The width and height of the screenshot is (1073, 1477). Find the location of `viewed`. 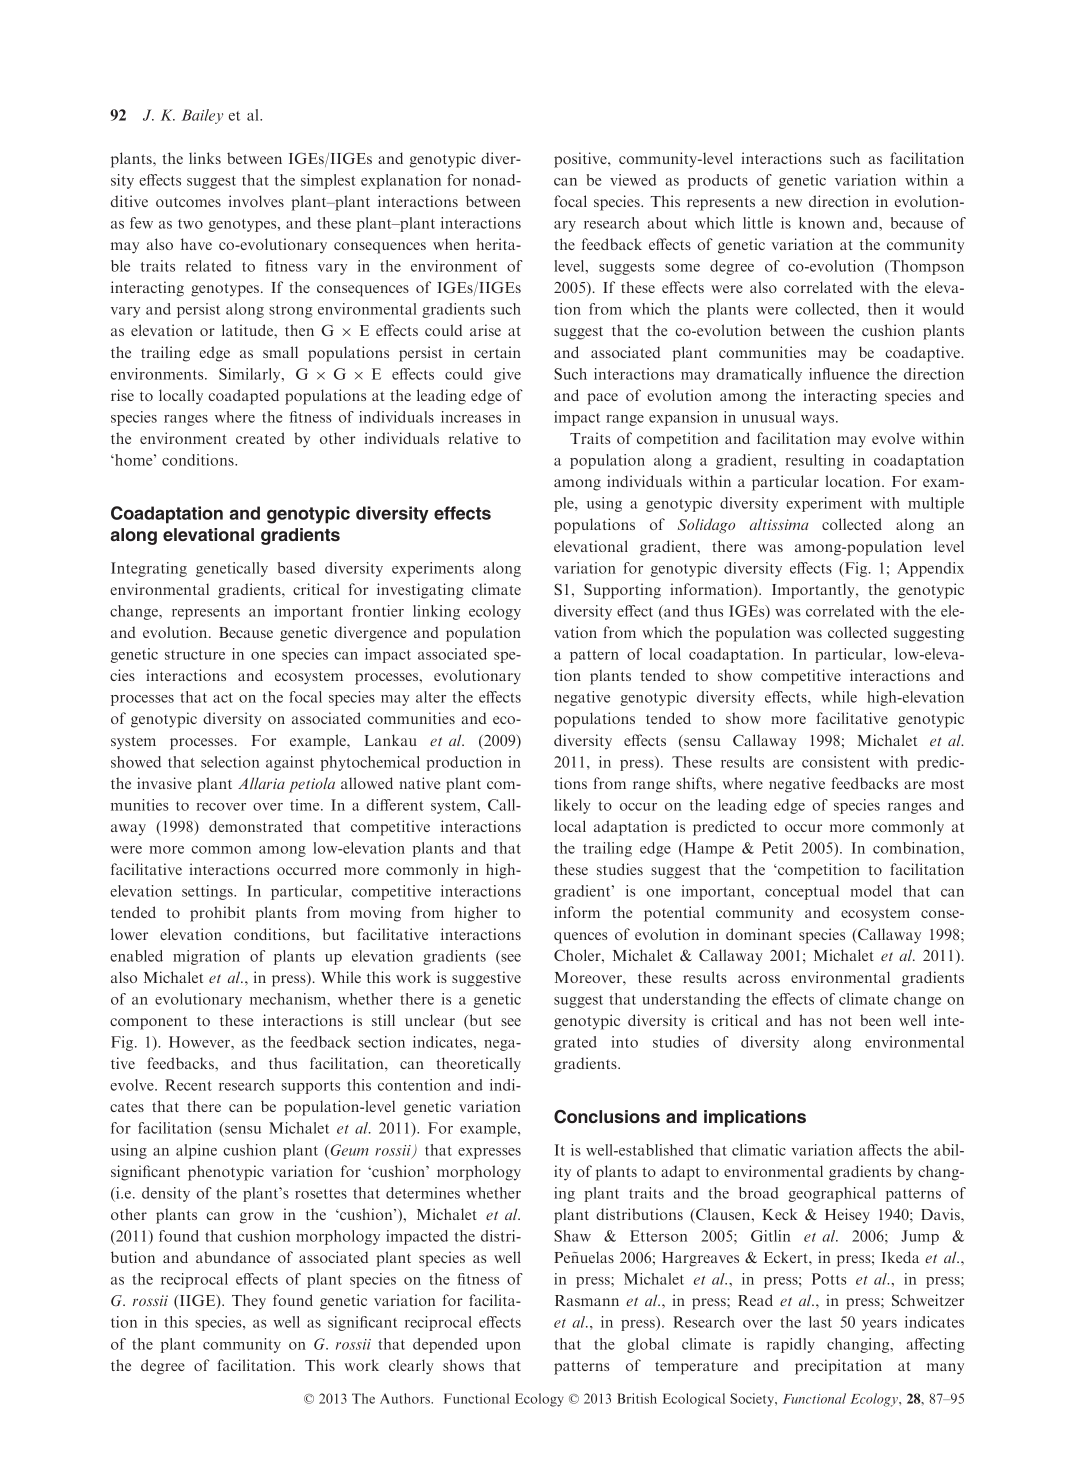

viewed is located at coordinates (633, 180).
